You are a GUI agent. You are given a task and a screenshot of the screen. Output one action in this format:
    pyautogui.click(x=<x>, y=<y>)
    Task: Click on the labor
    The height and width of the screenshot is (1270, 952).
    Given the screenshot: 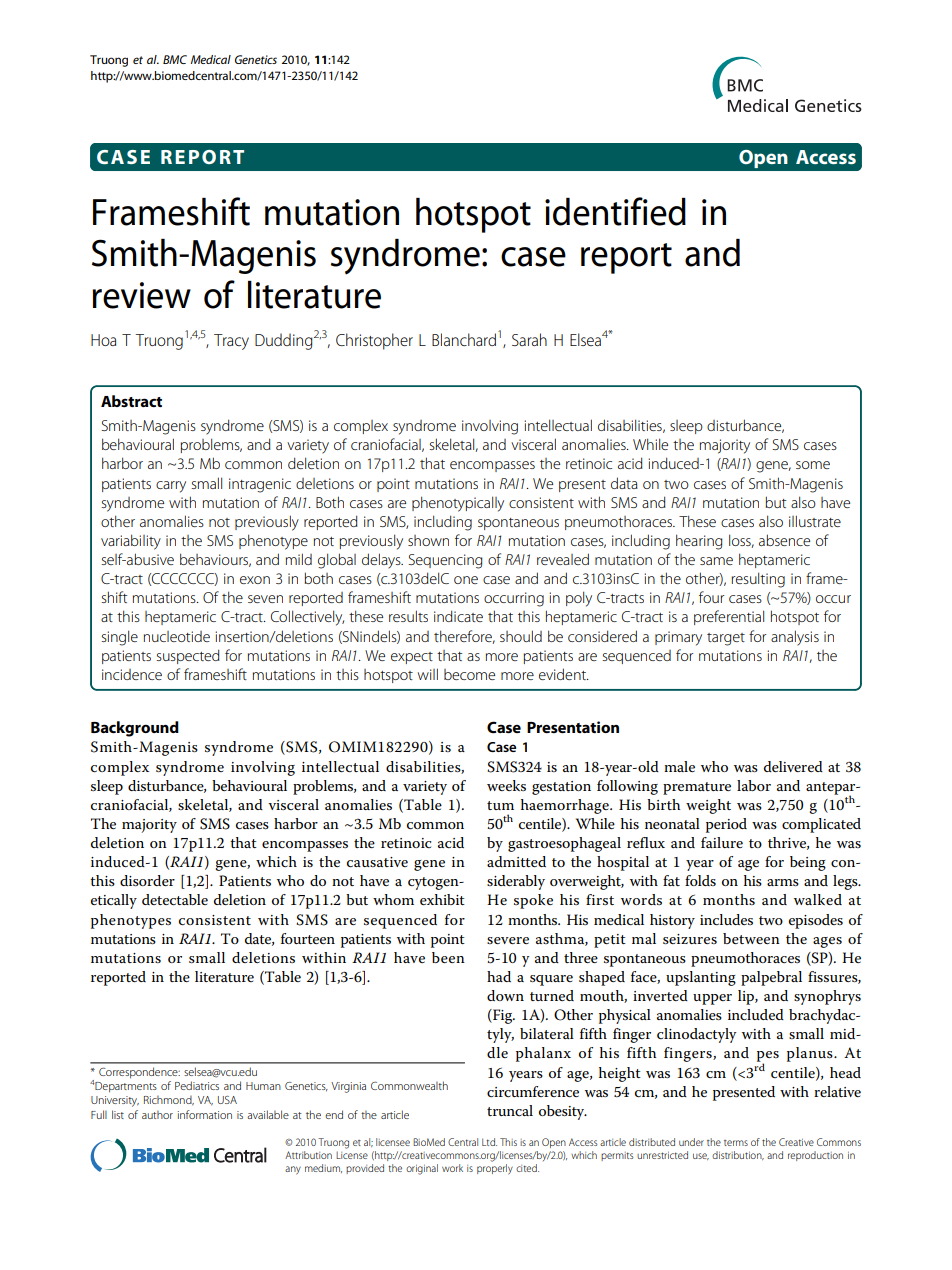 What is the action you would take?
    pyautogui.click(x=754, y=785)
